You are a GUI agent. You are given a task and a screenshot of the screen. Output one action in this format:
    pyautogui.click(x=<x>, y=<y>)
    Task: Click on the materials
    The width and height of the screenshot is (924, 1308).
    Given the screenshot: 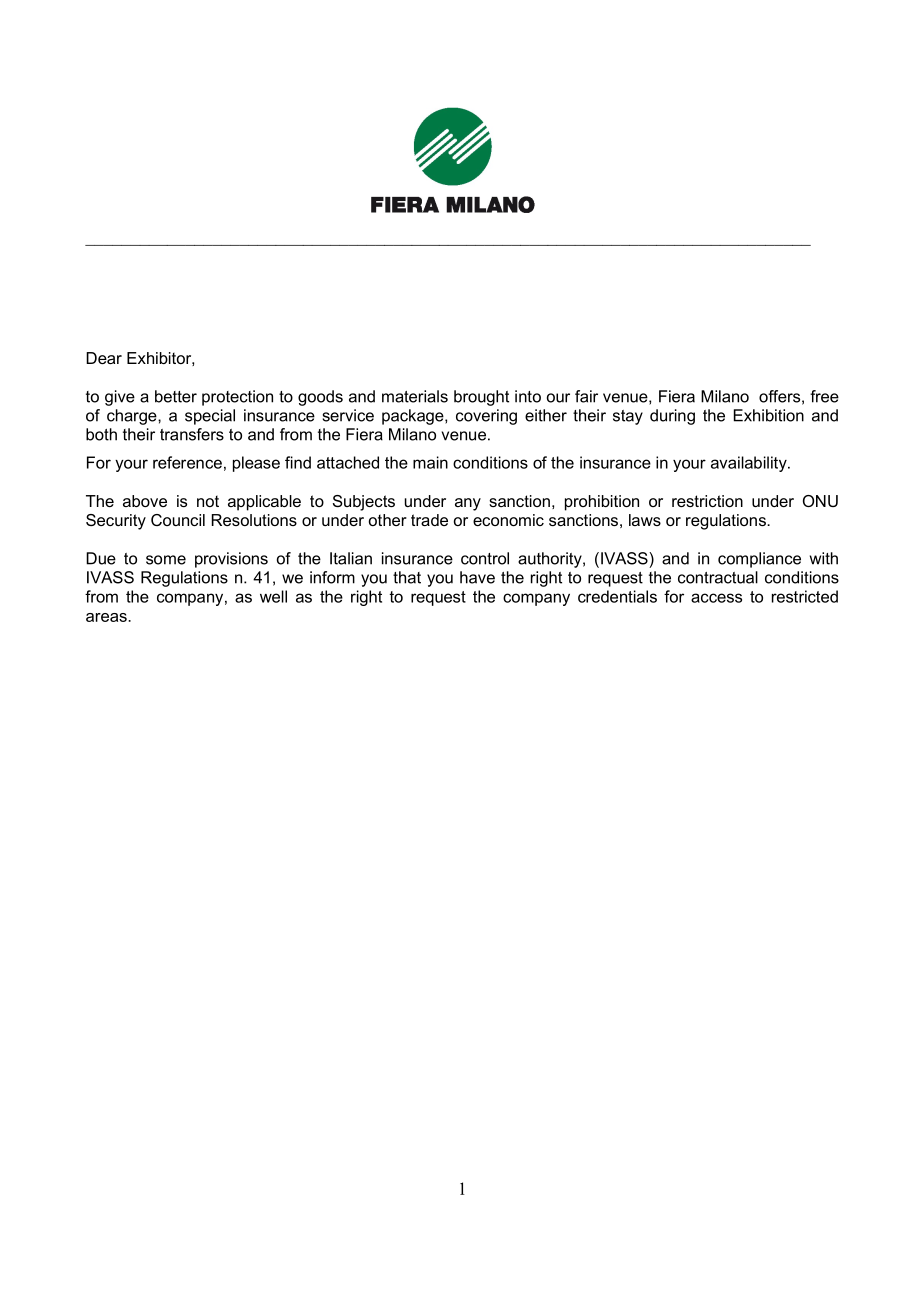 What is the action you would take?
    pyautogui.click(x=415, y=396)
